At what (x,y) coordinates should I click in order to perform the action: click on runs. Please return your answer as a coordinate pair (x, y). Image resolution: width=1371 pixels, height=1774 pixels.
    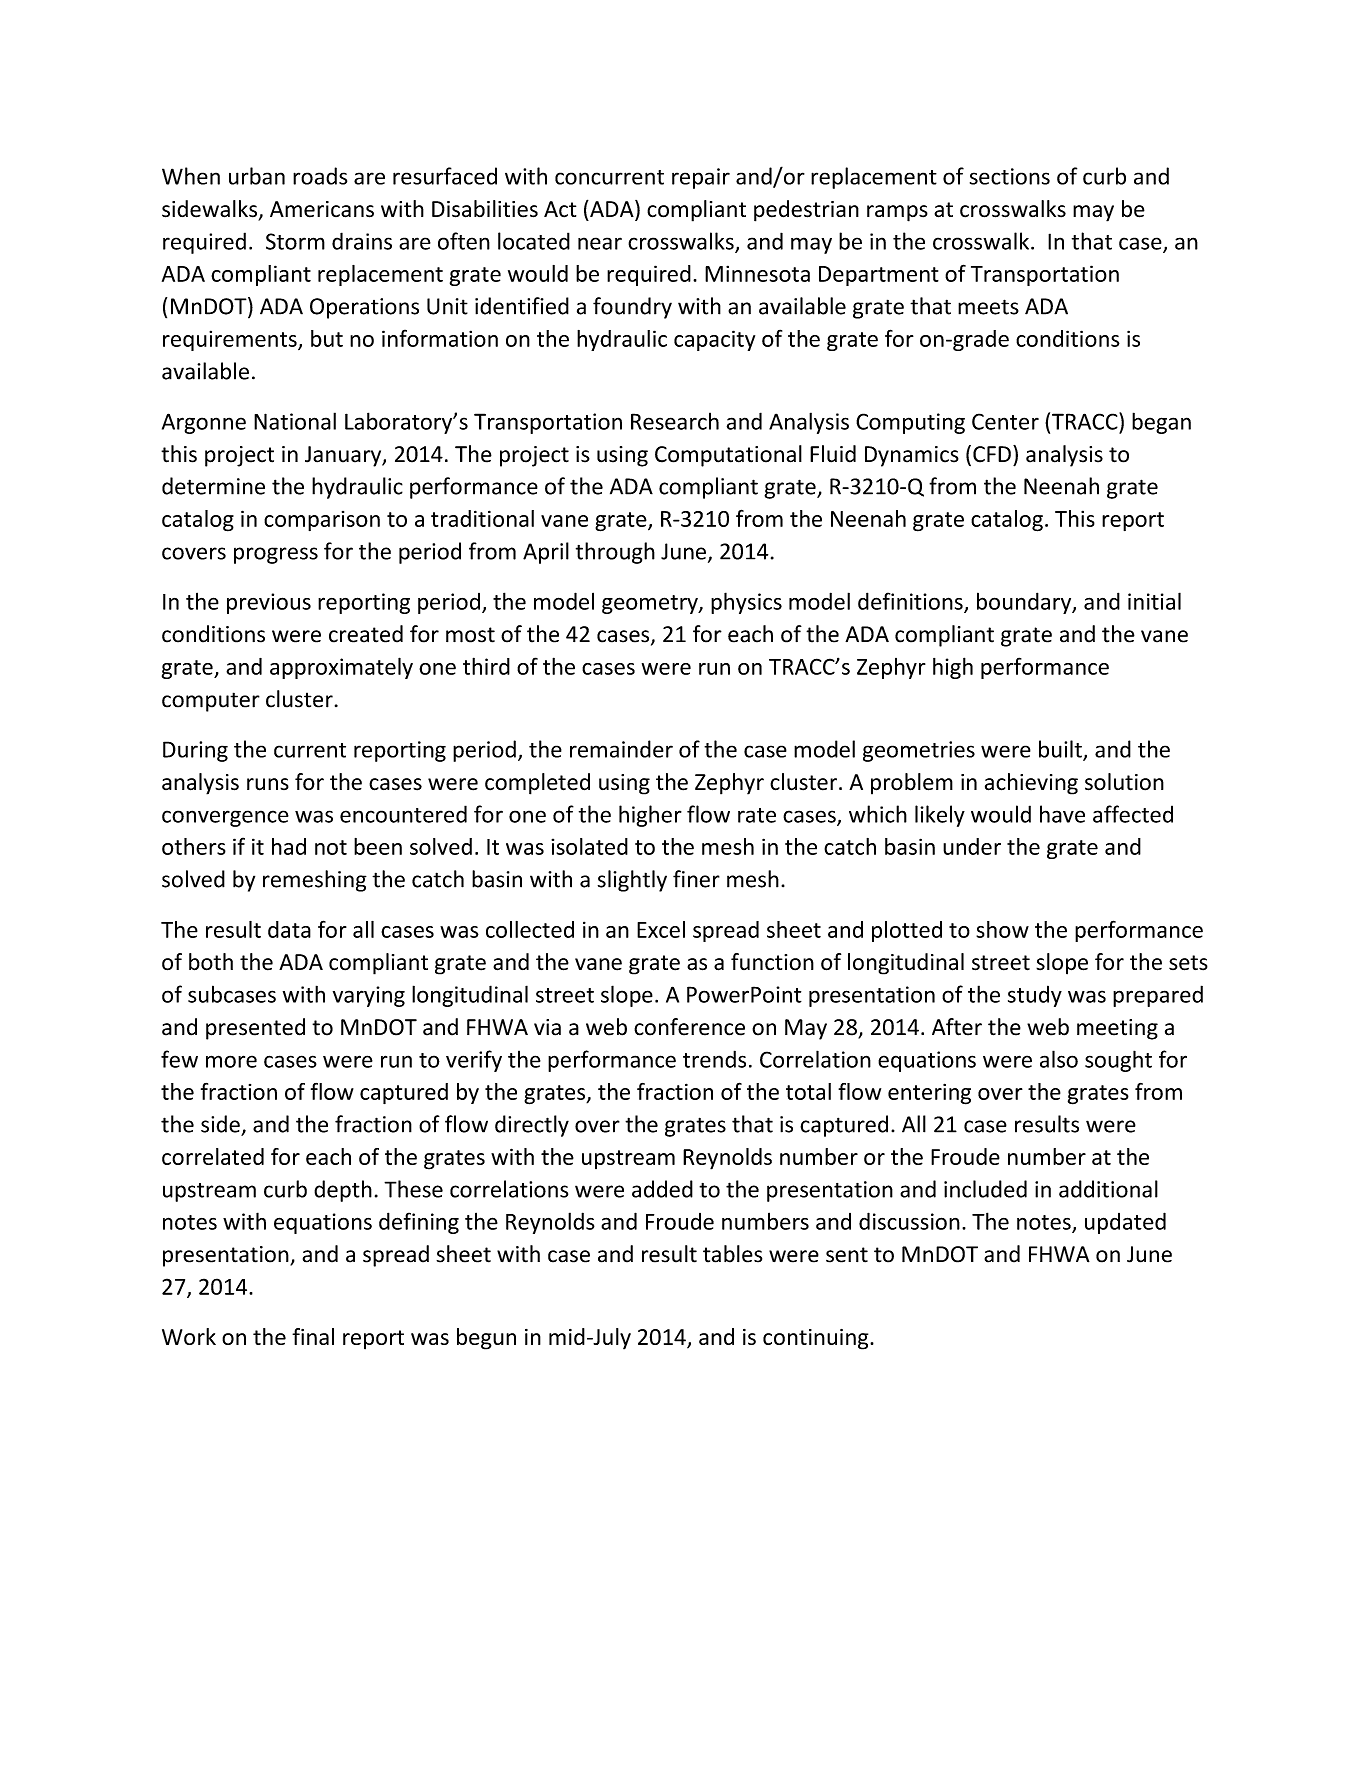
    Looking at the image, I should click on (268, 784).
